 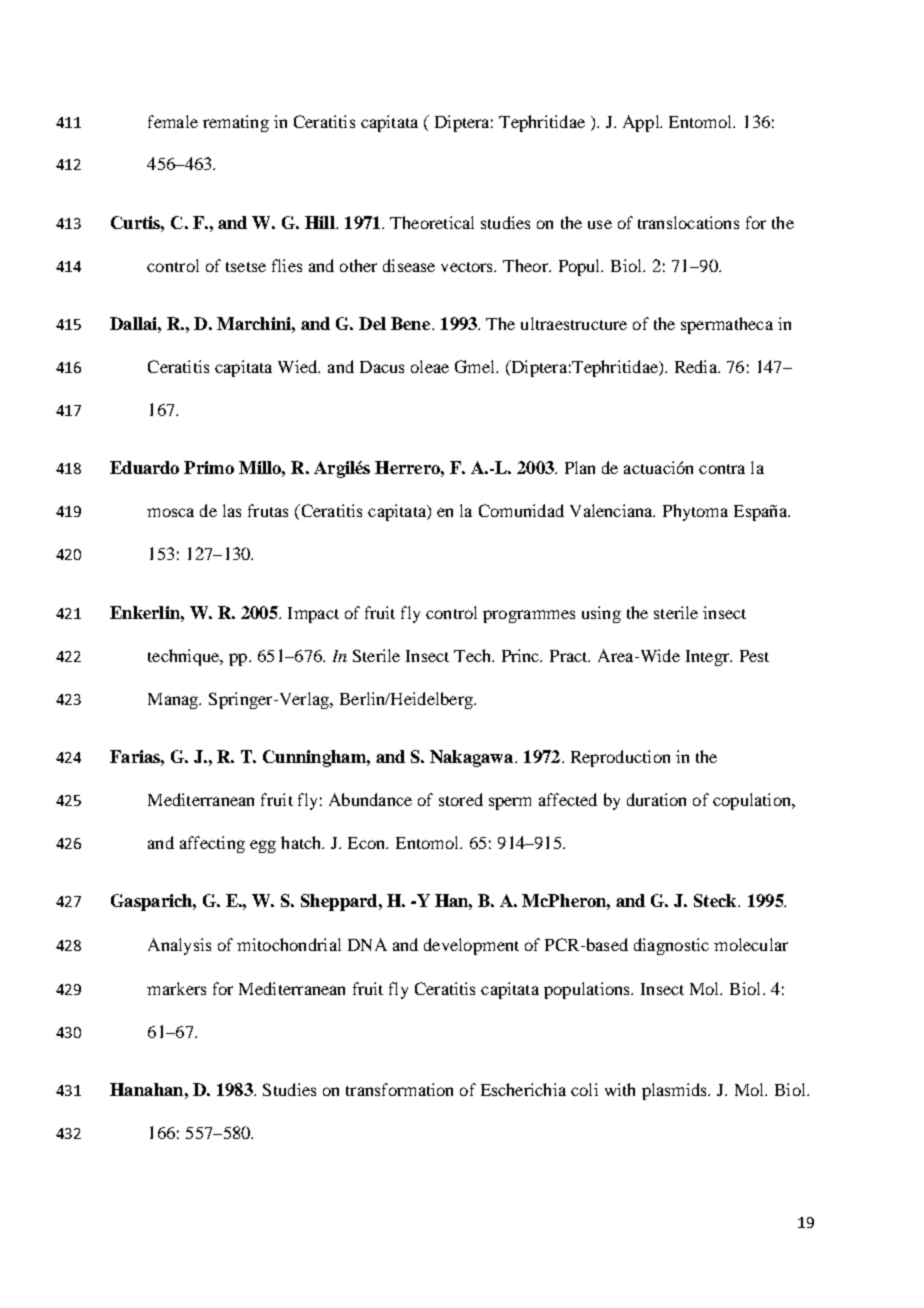 What do you see at coordinates (212, 844) in the screenshot?
I see `affecting` at bounding box center [212, 844].
